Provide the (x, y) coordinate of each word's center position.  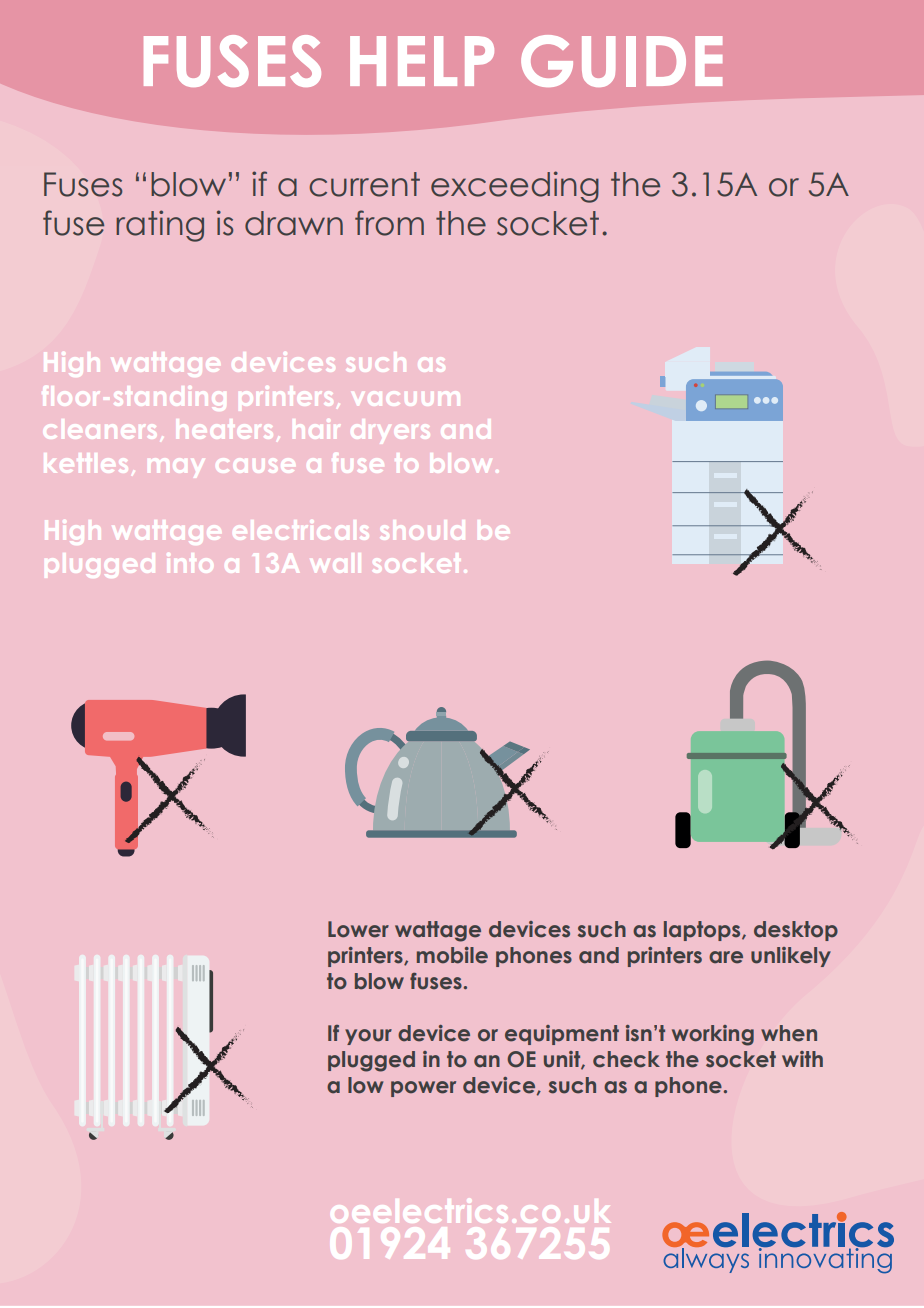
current (364, 184)
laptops (703, 931)
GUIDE (621, 61)
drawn (294, 223)
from (389, 223)
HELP (422, 61)
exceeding (515, 187)
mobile (452, 955)
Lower (358, 929)
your (368, 1037)
